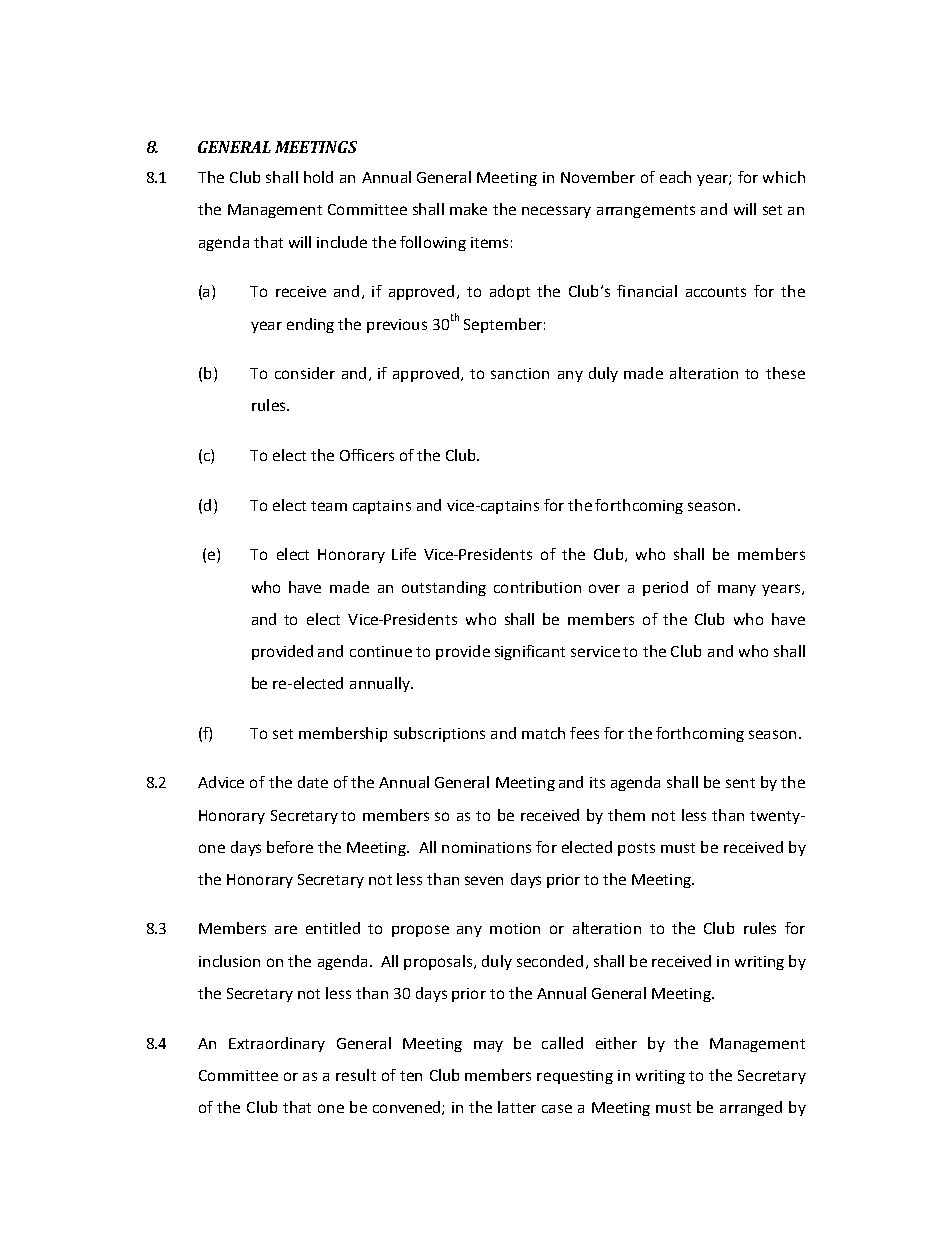 This image has height=1233, width=952. Describe the element at coordinates (313, 782) in the image. I see `date` at that location.
